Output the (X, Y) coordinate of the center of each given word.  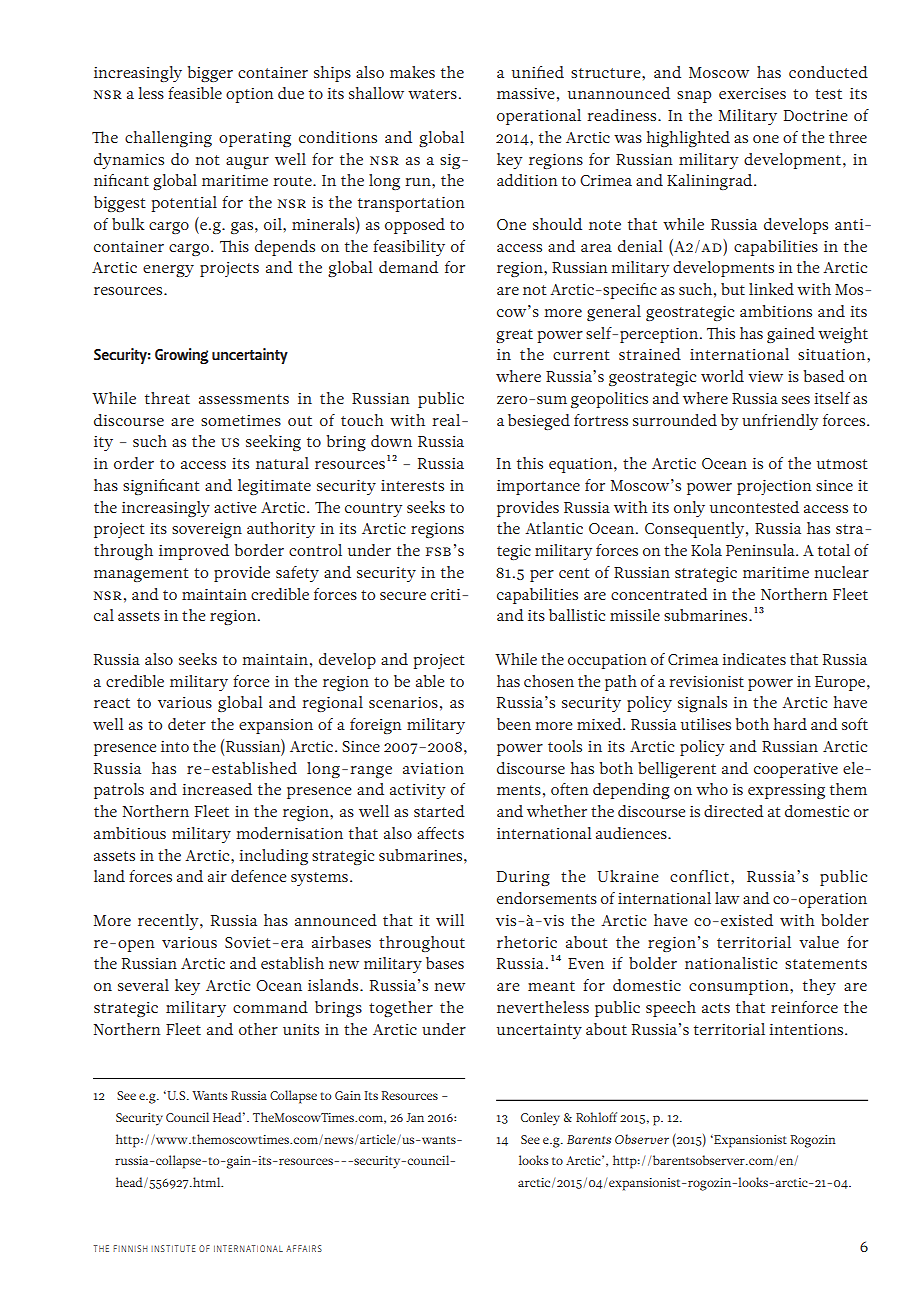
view (765, 376)
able (430, 681)
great (514, 336)
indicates (754, 659)
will (450, 920)
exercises (752, 93)
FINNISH (130, 1248)
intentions (807, 1029)
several (143, 985)
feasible (195, 93)
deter (187, 724)
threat (167, 398)
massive (526, 93)
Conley (540, 1119)
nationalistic (731, 963)
